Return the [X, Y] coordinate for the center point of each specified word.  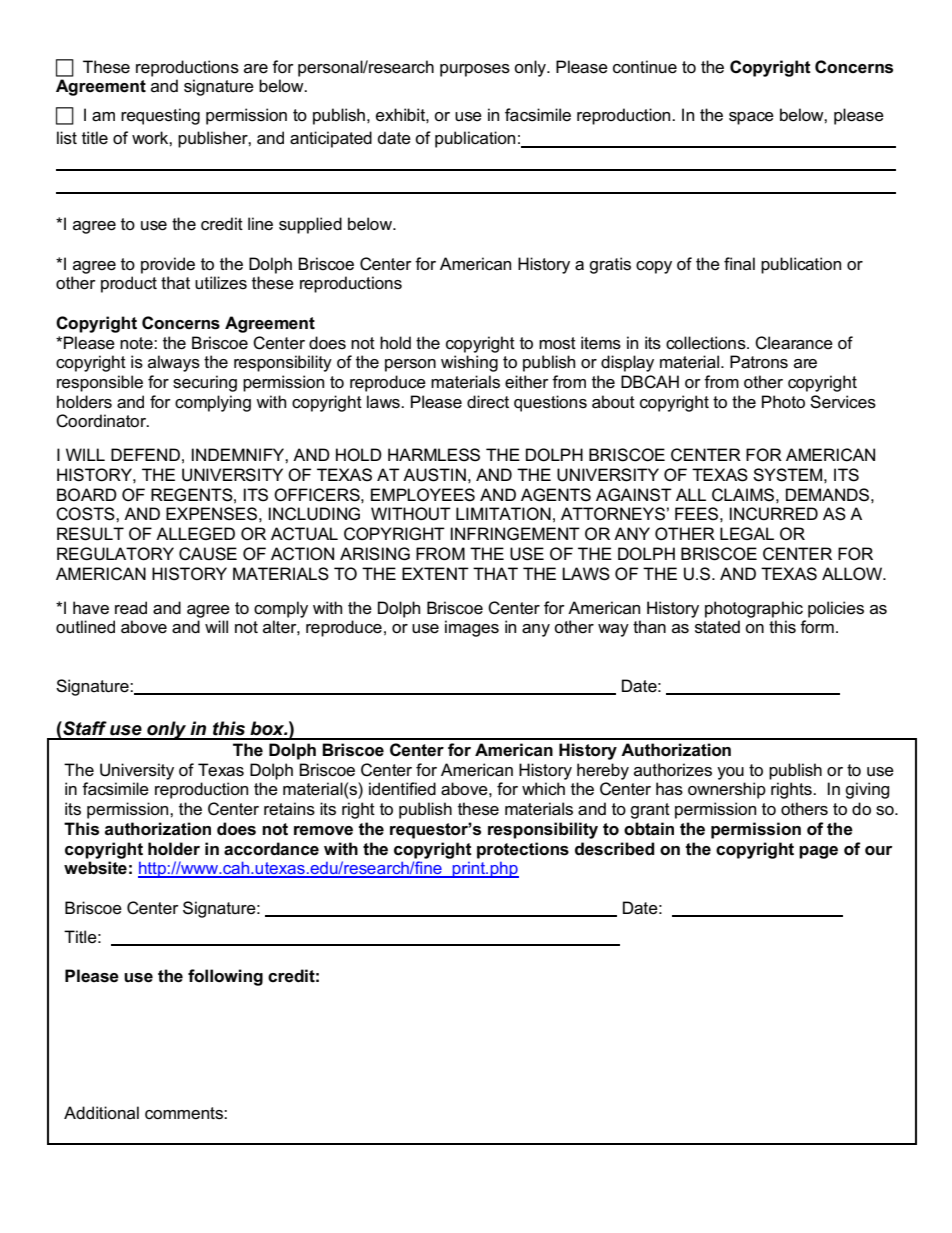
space [751, 118]
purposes [475, 70]
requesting [160, 116]
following [225, 977]
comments [185, 1113]
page [818, 852]
